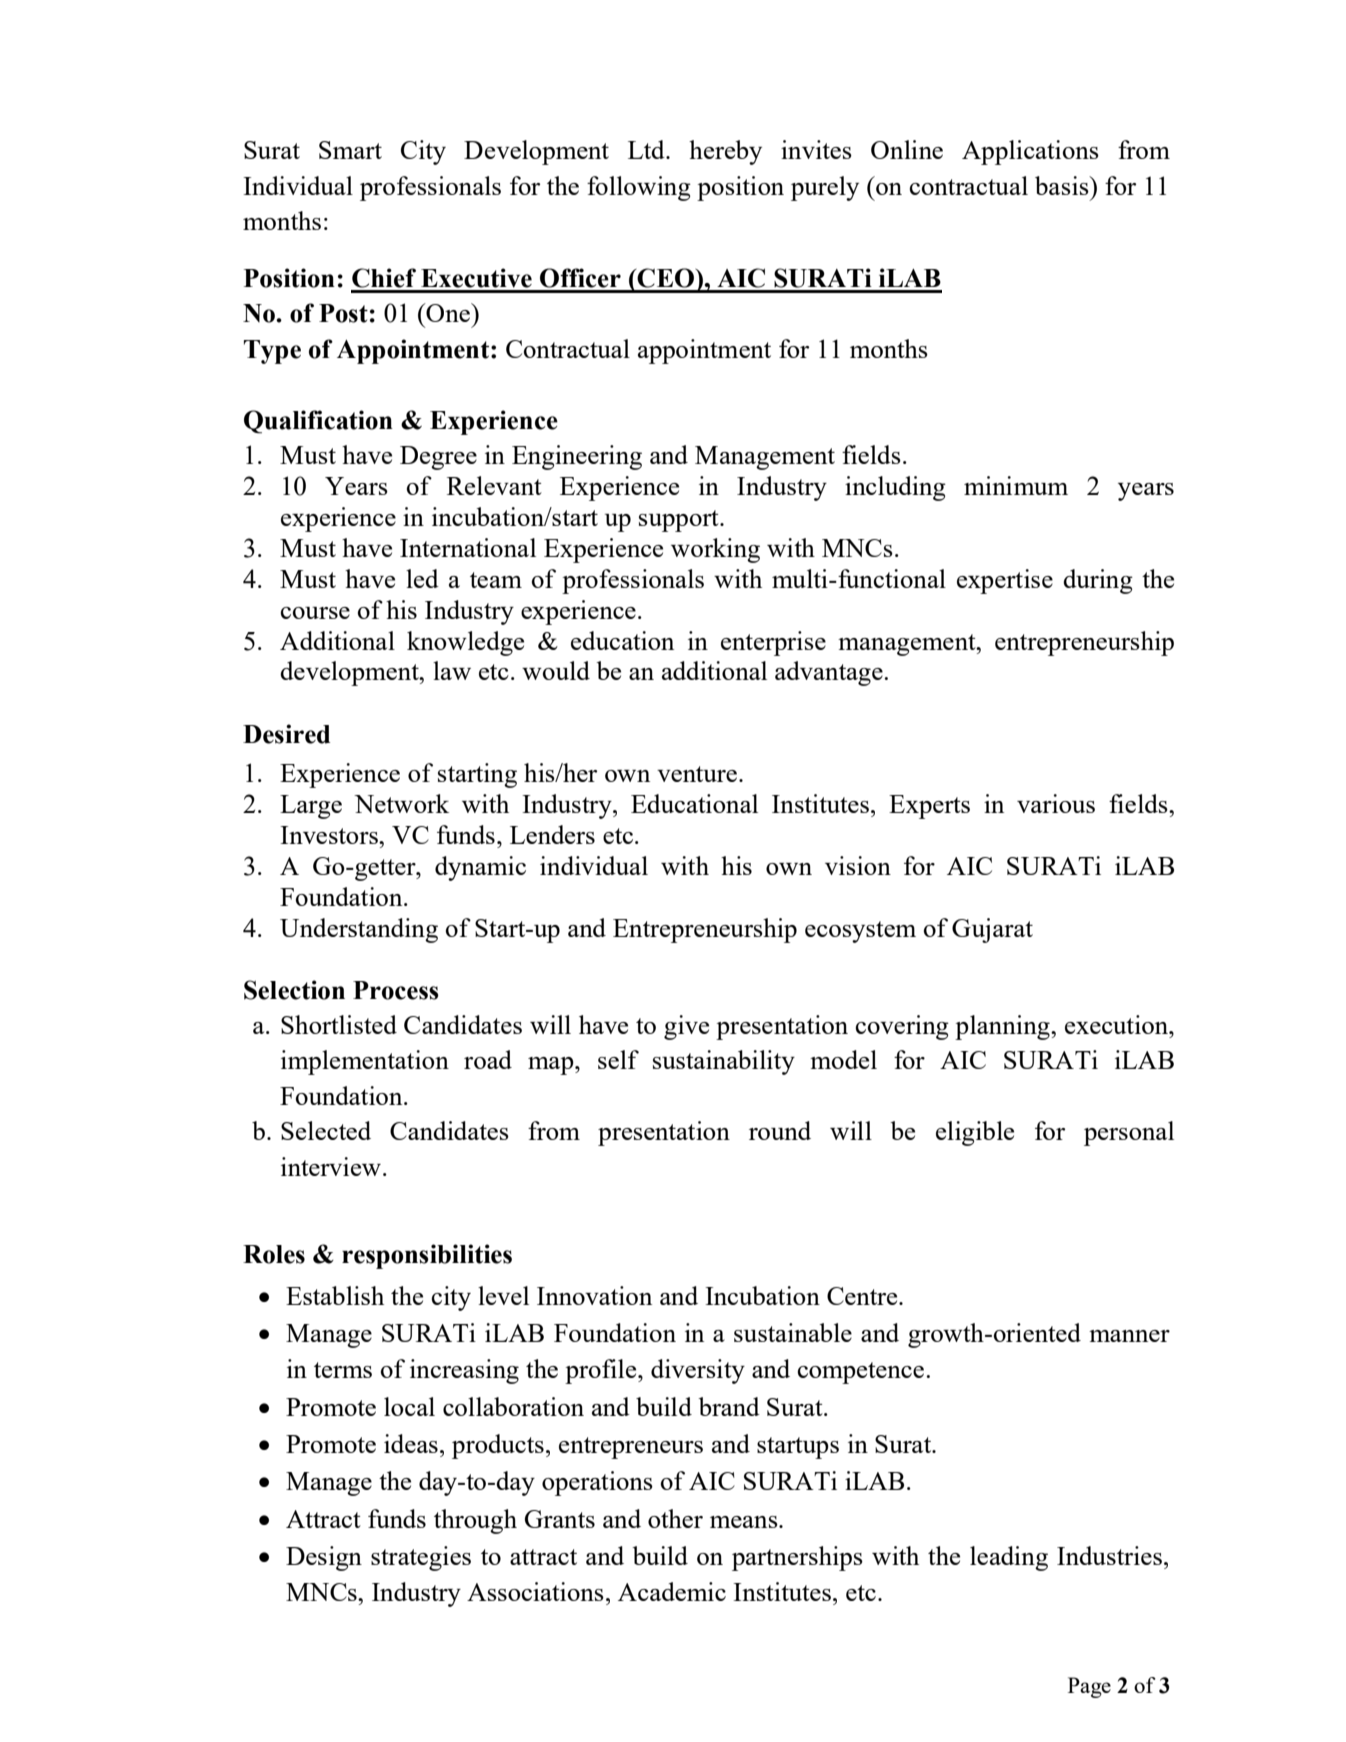 This page has width=1346, height=1742. Describe the element at coordinates (672, 1591) in the page. I see `Academic` at that location.
